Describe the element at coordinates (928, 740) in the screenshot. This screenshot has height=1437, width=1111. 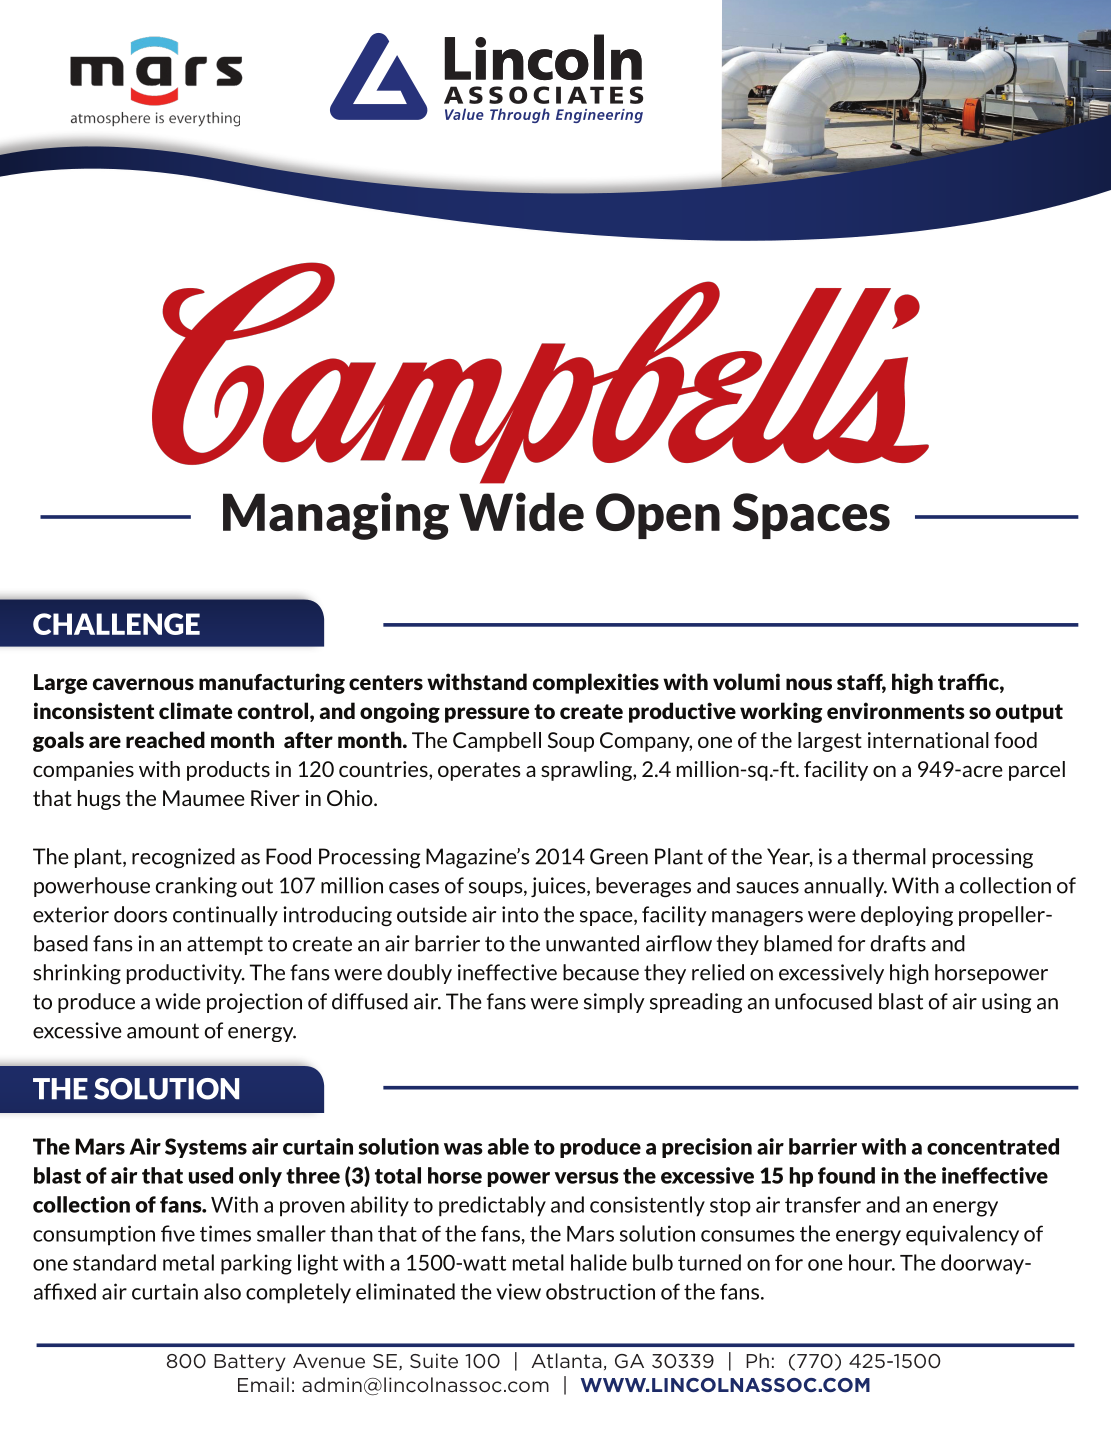
I see `international` at that location.
